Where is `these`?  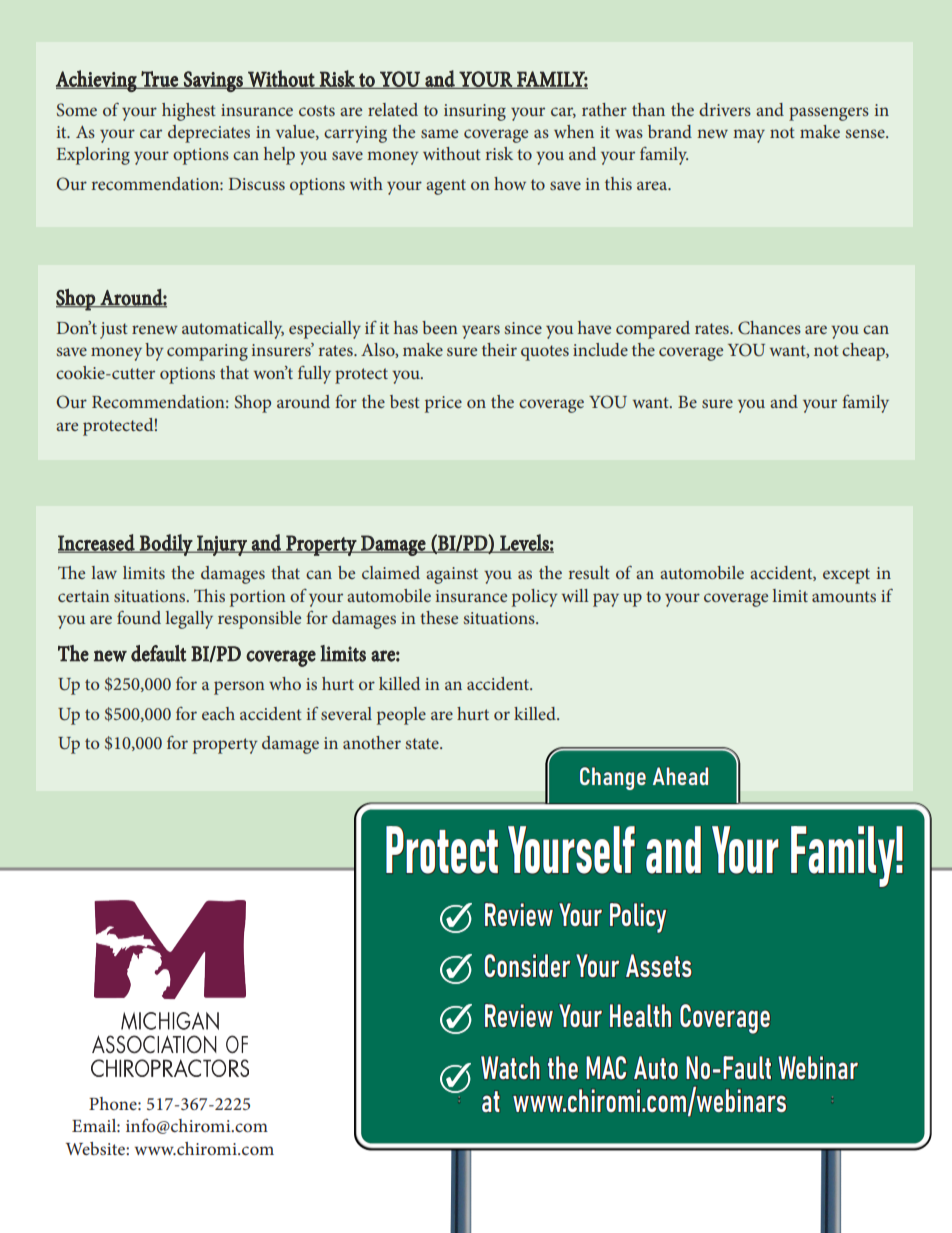
these is located at coordinates (439, 617).
